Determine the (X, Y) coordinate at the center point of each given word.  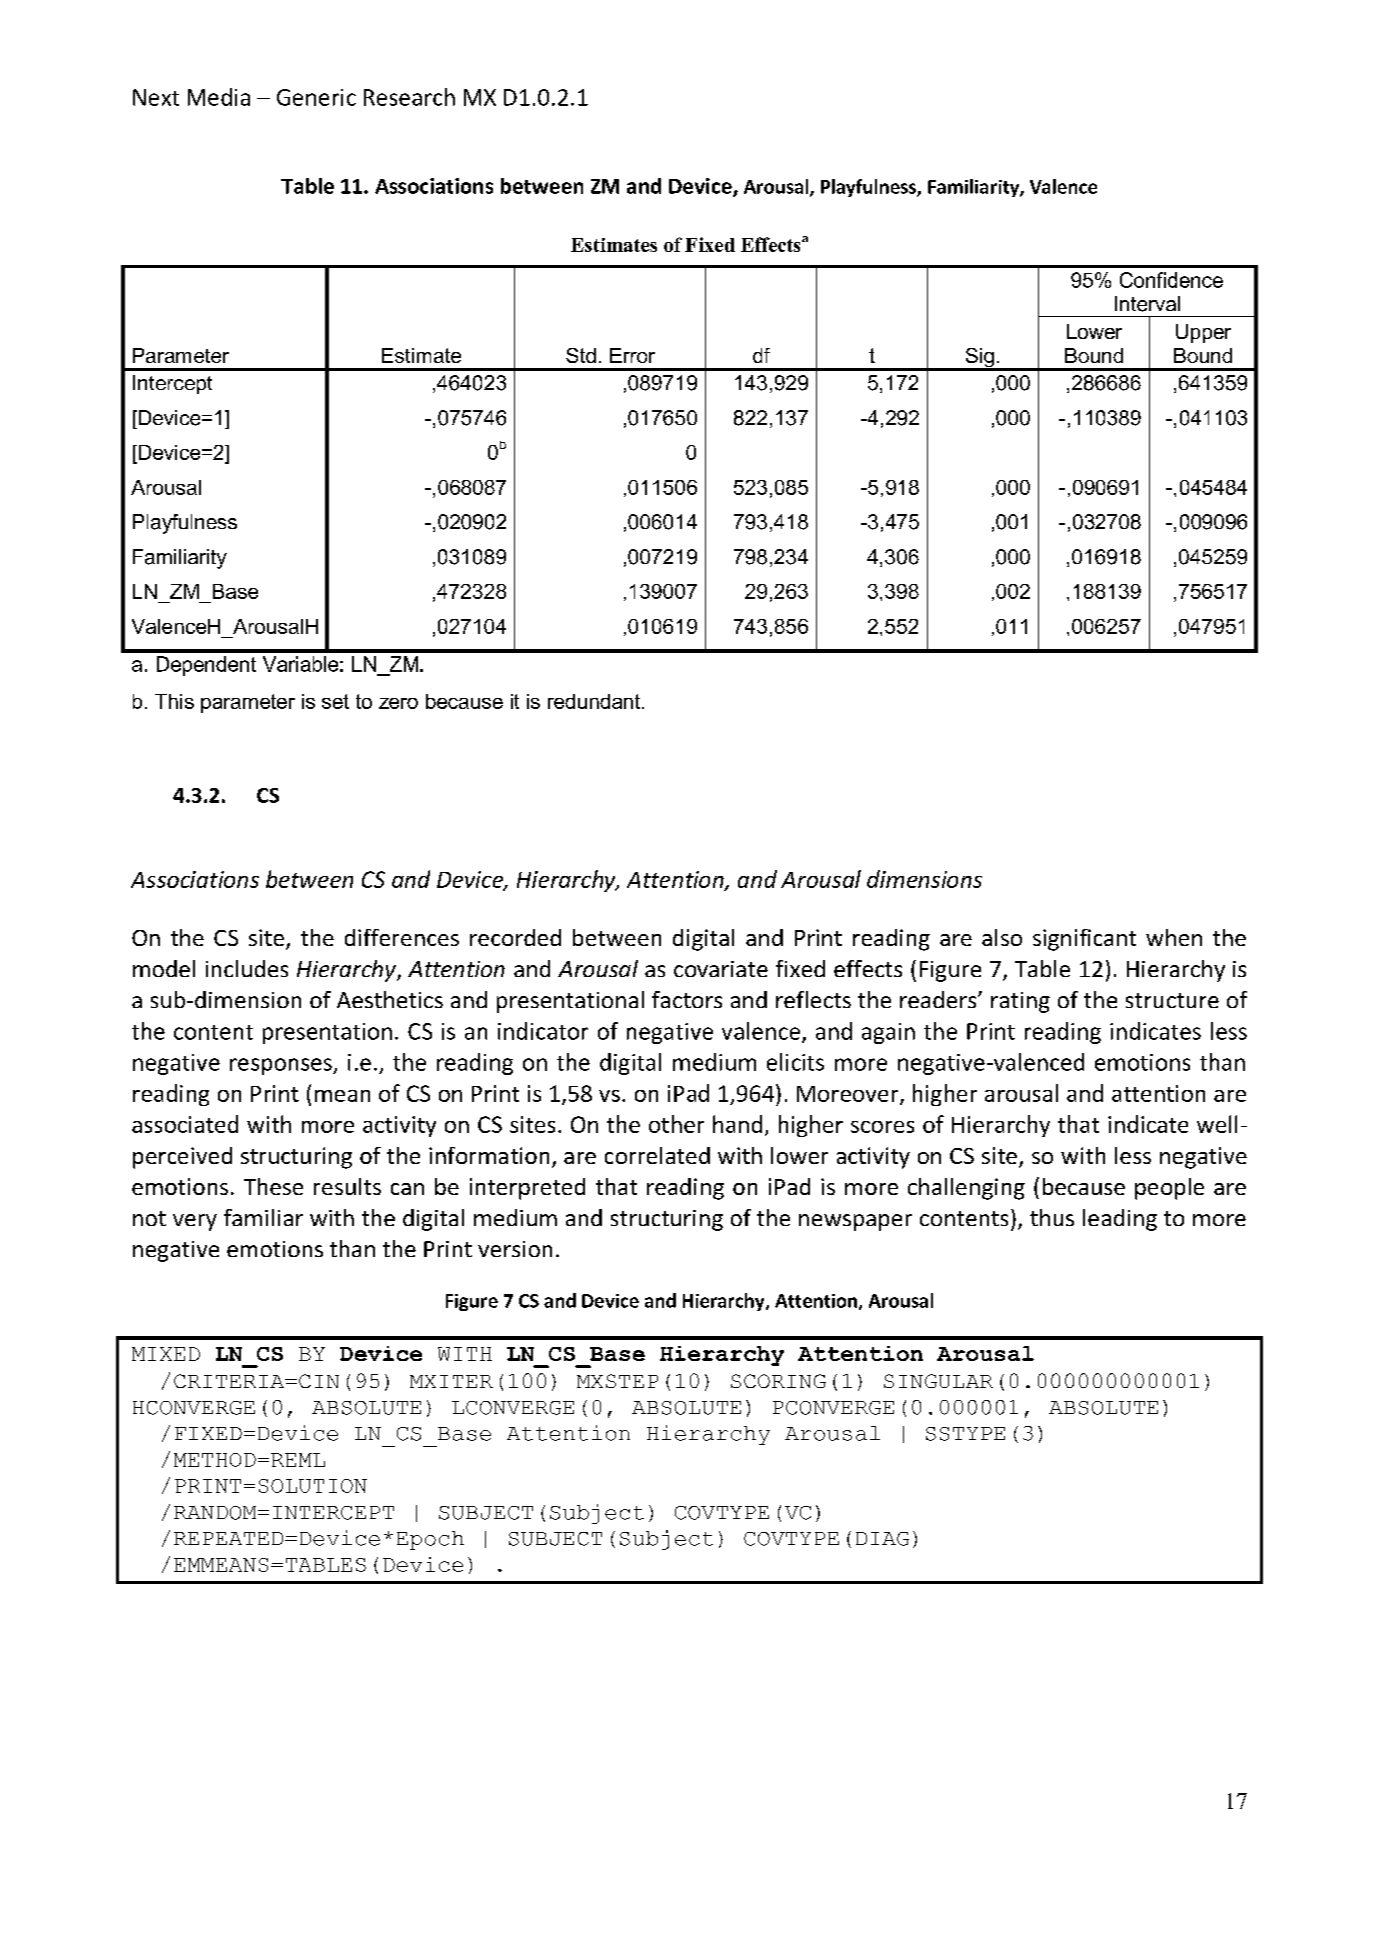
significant (1084, 940)
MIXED (166, 1354)
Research (409, 97)
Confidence (1171, 280)
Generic (316, 97)
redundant (594, 701)
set (335, 701)
